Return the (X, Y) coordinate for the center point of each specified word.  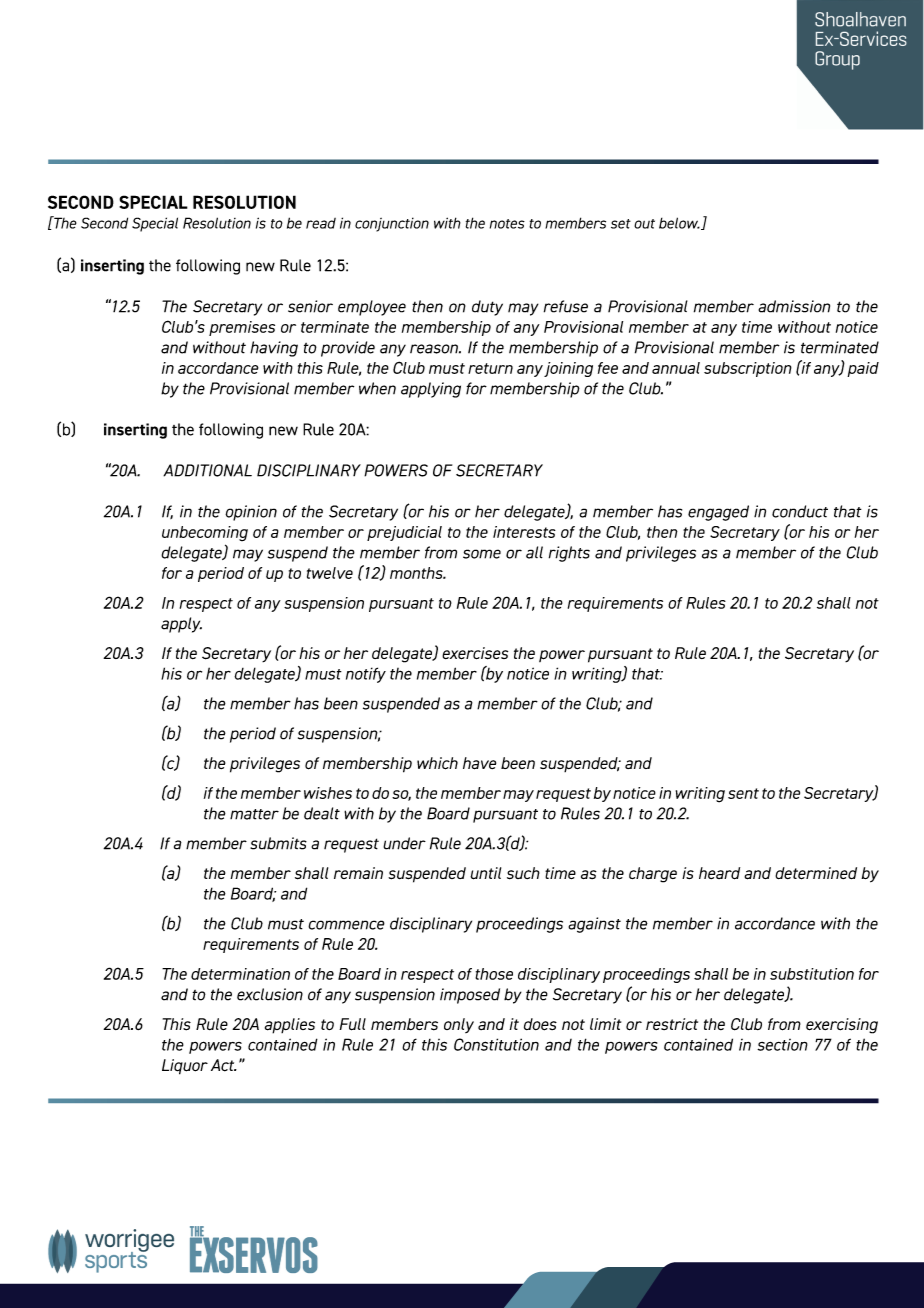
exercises (475, 653)
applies (290, 1026)
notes (507, 224)
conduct (800, 511)
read (321, 223)
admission (794, 306)
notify (366, 675)
